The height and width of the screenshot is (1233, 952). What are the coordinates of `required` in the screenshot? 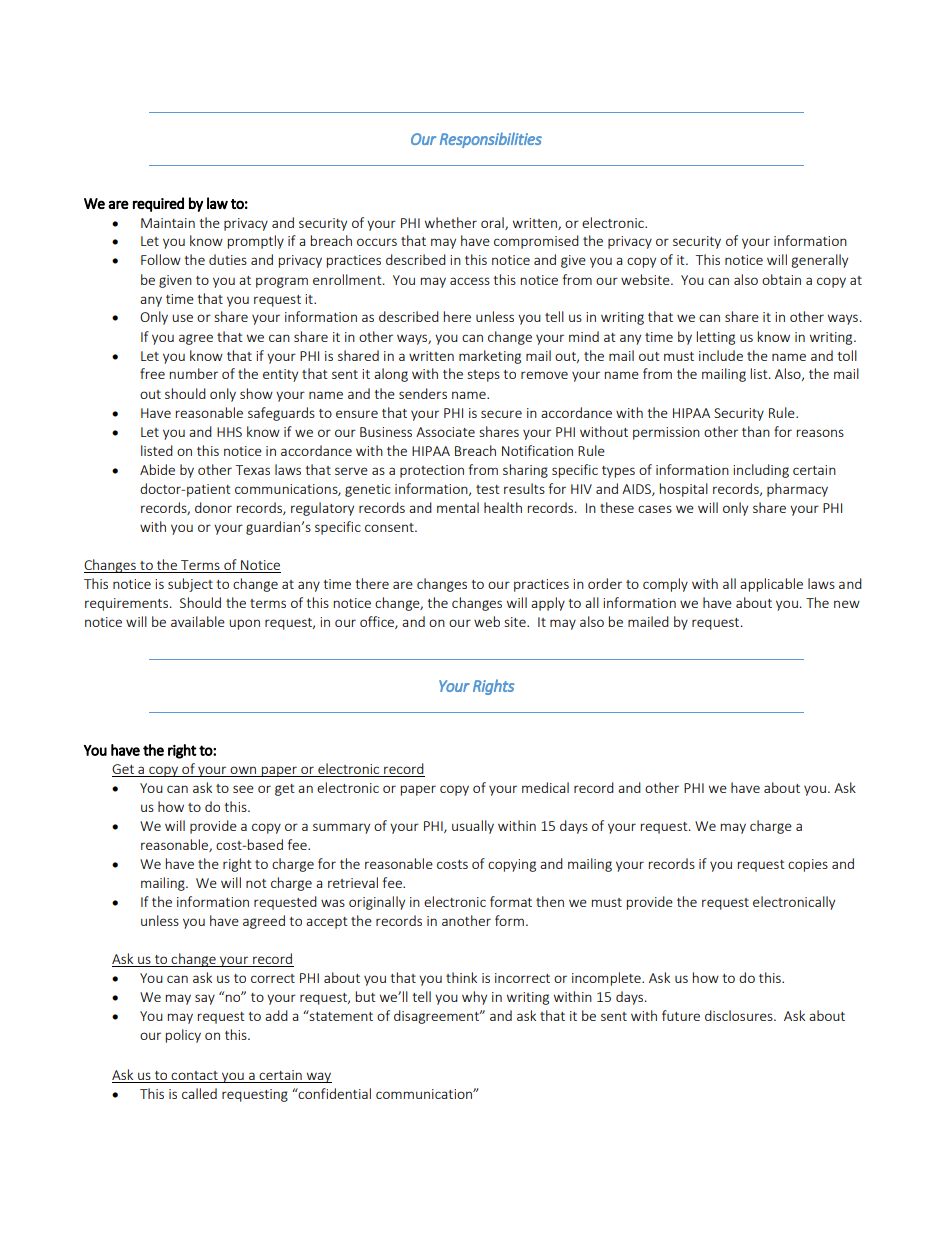 It's located at (158, 204).
